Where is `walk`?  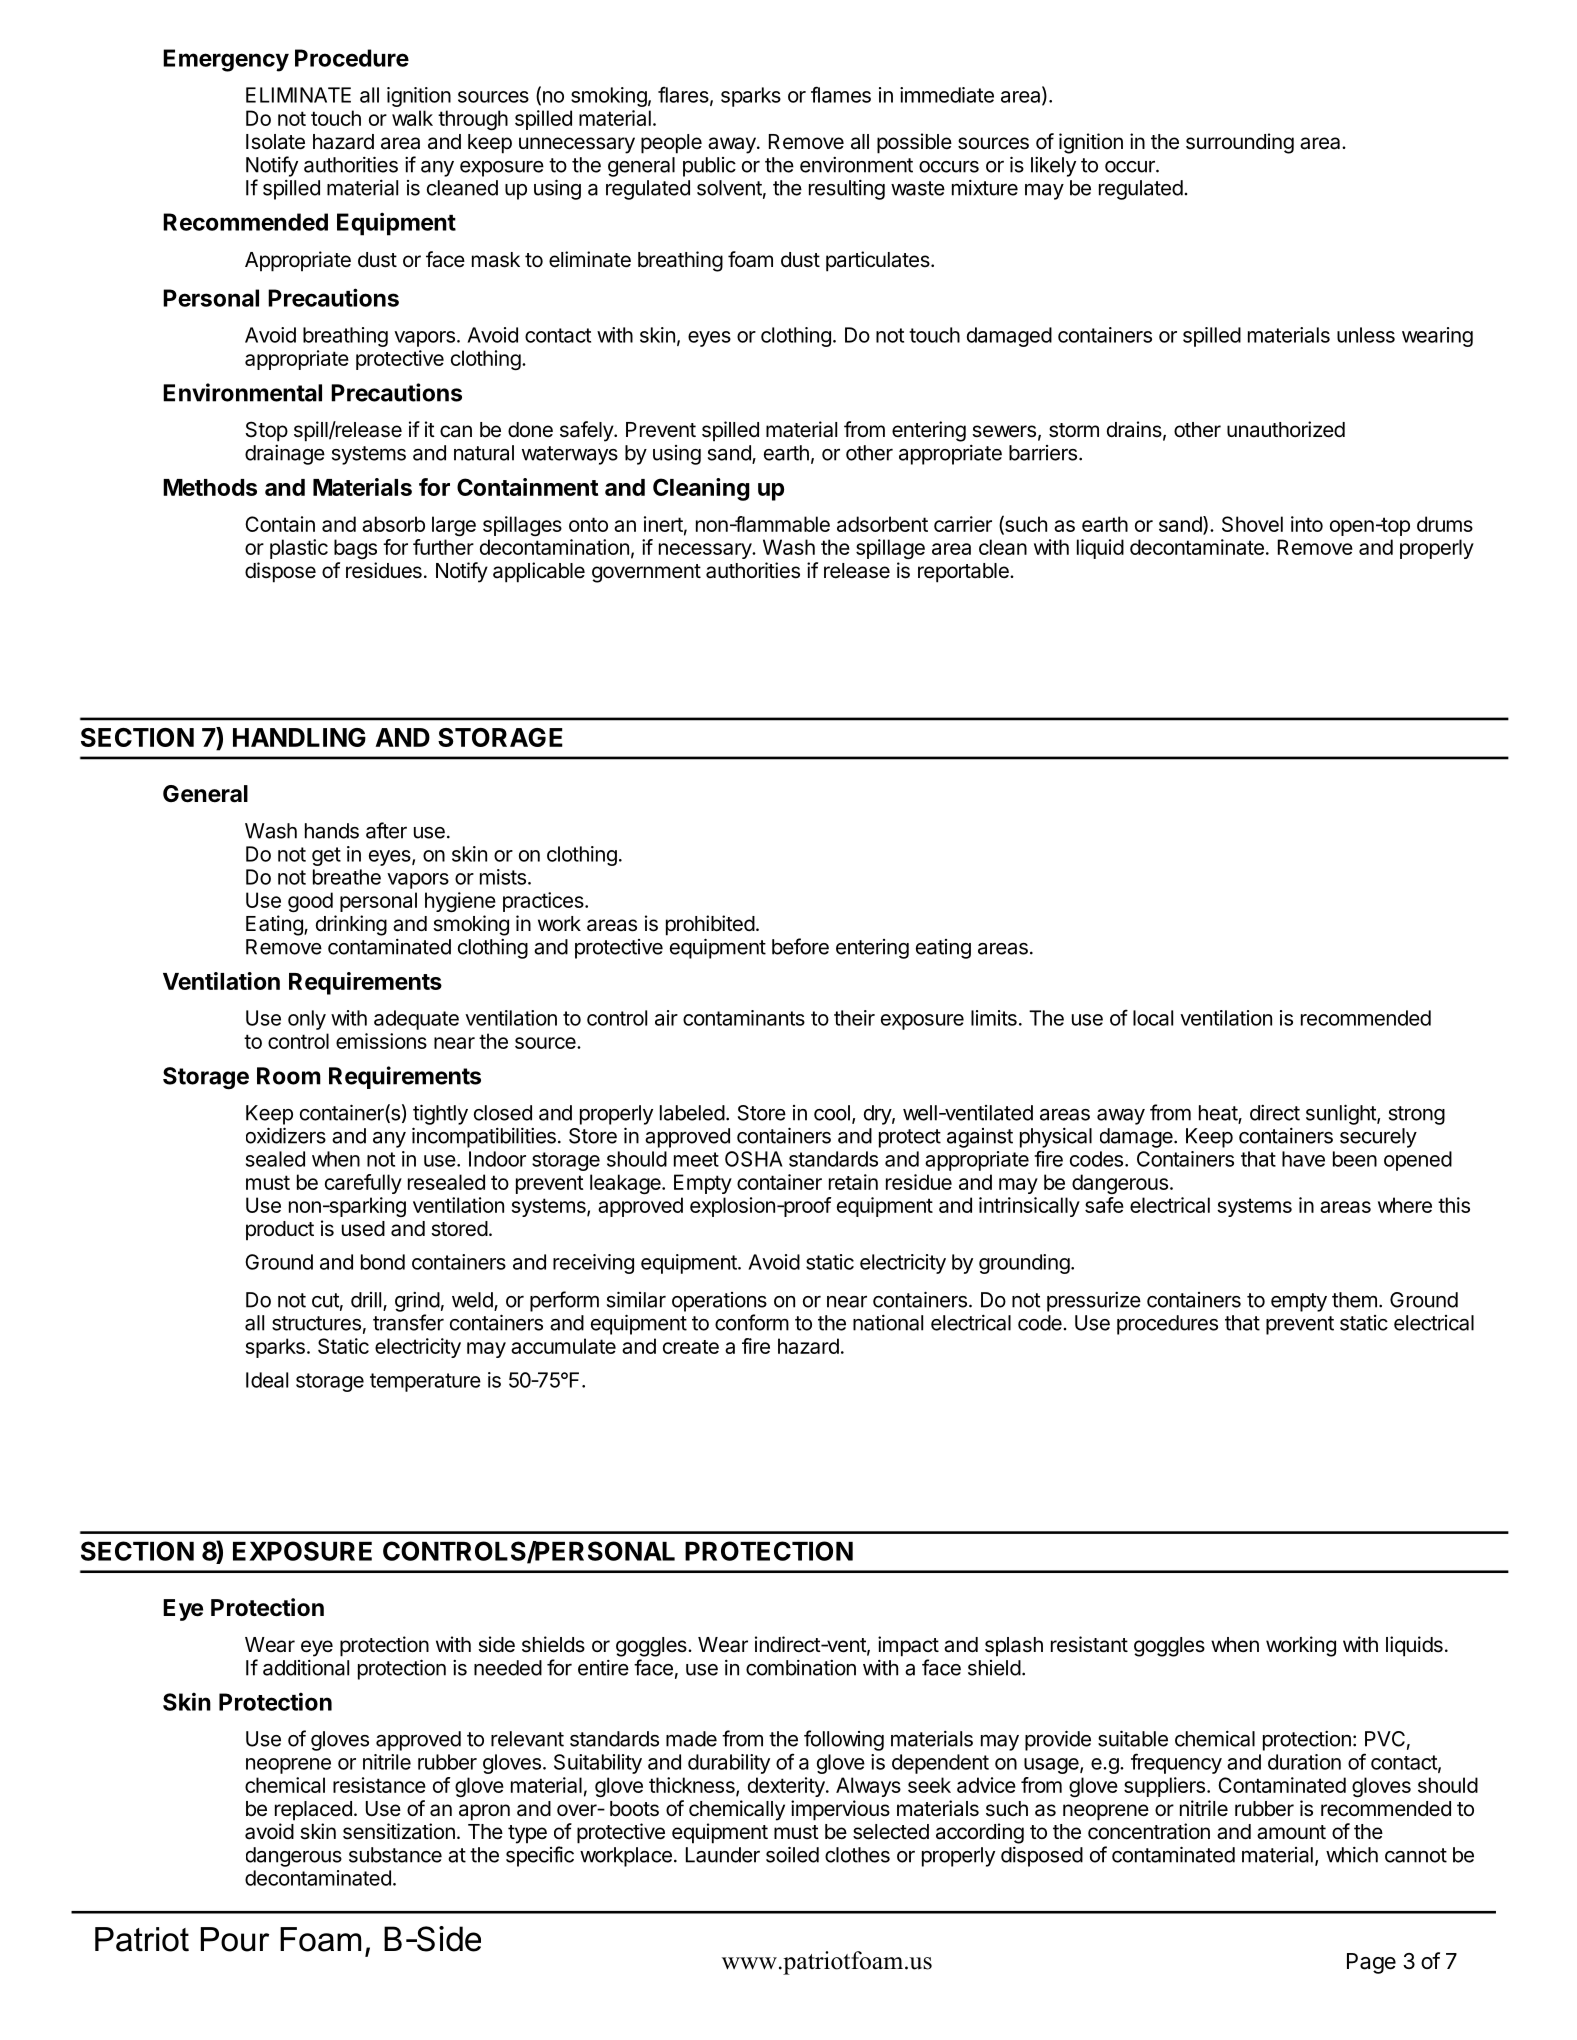
walk is located at coordinates (412, 118).
